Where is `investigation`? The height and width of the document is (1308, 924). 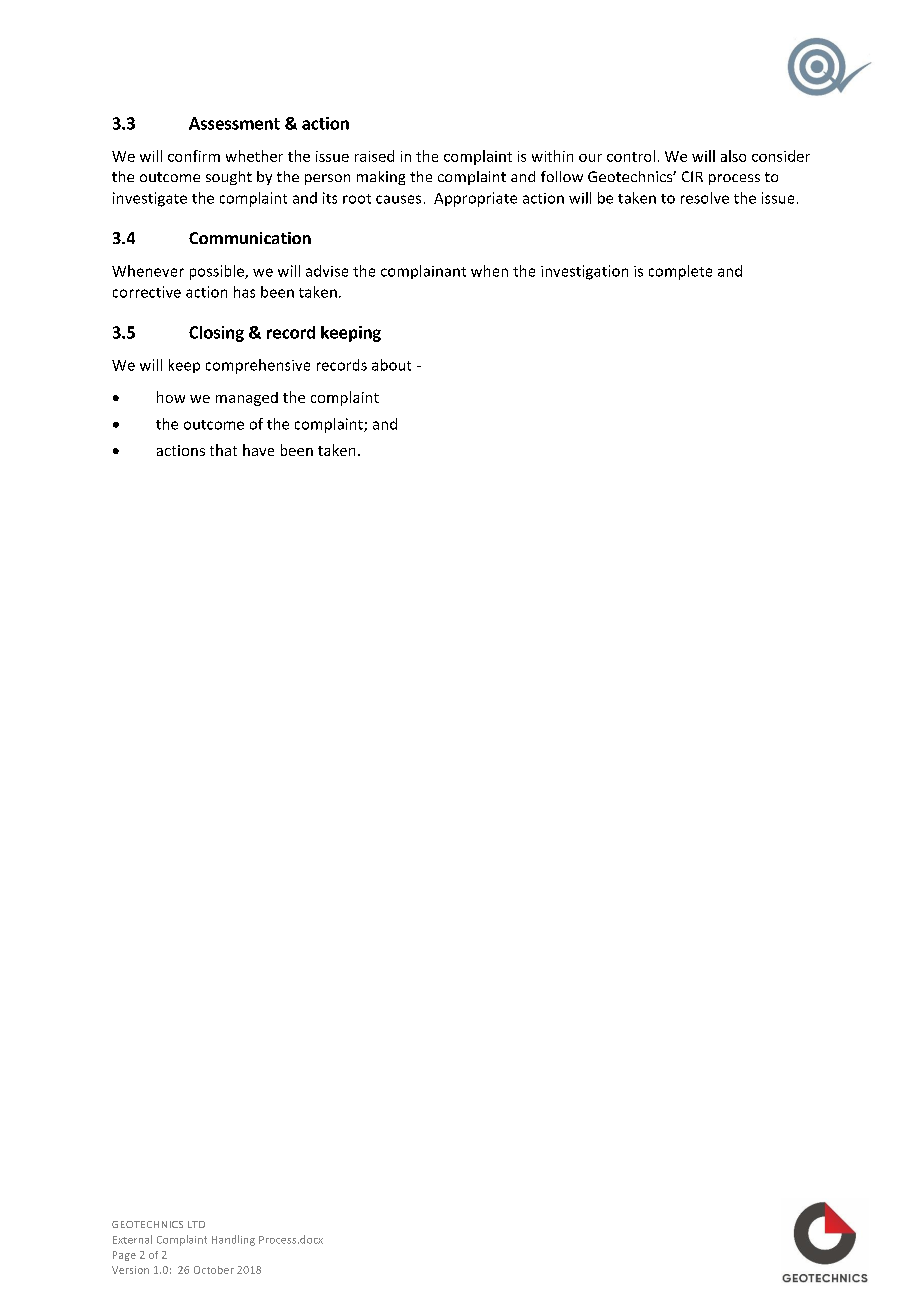
investigation is located at coordinates (584, 272).
